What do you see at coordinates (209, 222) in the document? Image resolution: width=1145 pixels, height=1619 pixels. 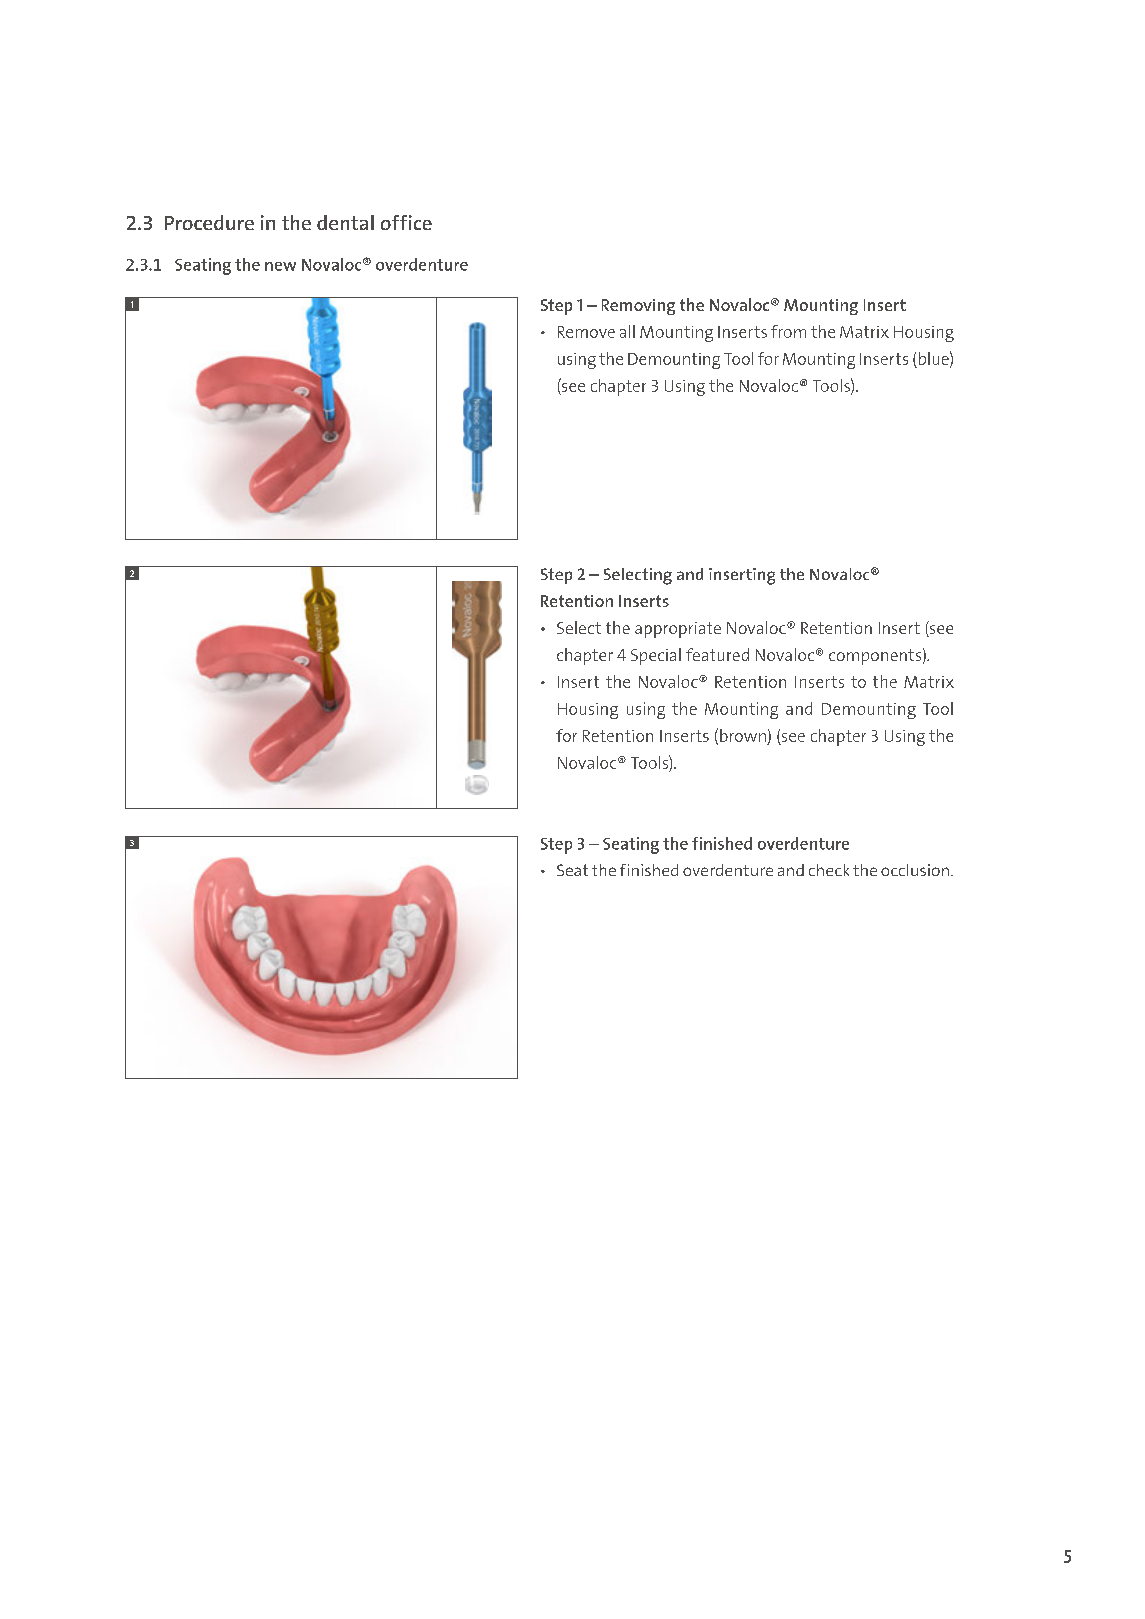 I see `Procedure` at bounding box center [209, 222].
